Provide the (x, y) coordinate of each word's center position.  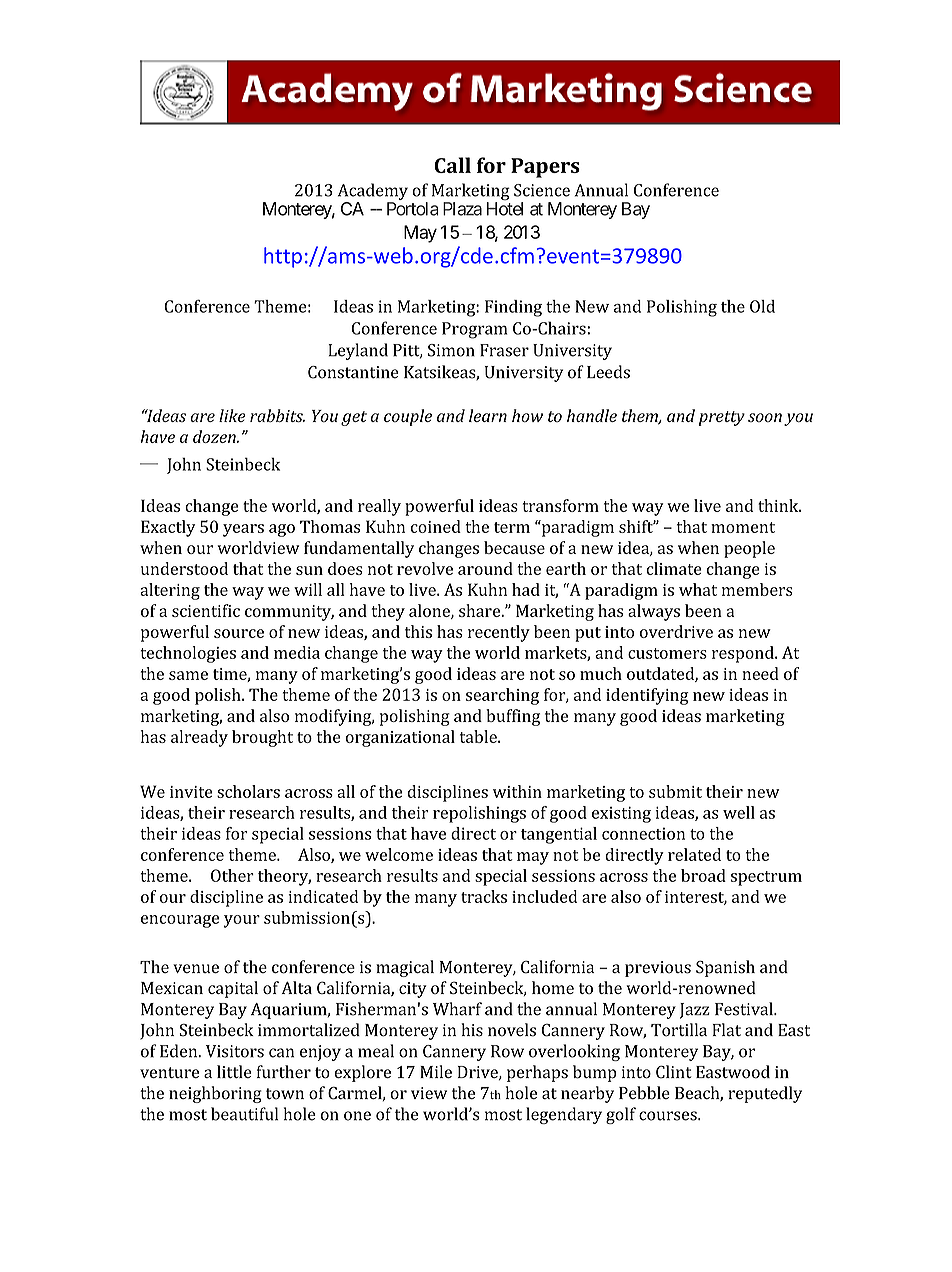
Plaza (462, 209)
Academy (373, 193)
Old (762, 306)
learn (488, 415)
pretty (722, 418)
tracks (484, 896)
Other (232, 875)
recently (499, 633)
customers (667, 653)
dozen (215, 436)
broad (703, 875)
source (239, 633)
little (234, 1071)
